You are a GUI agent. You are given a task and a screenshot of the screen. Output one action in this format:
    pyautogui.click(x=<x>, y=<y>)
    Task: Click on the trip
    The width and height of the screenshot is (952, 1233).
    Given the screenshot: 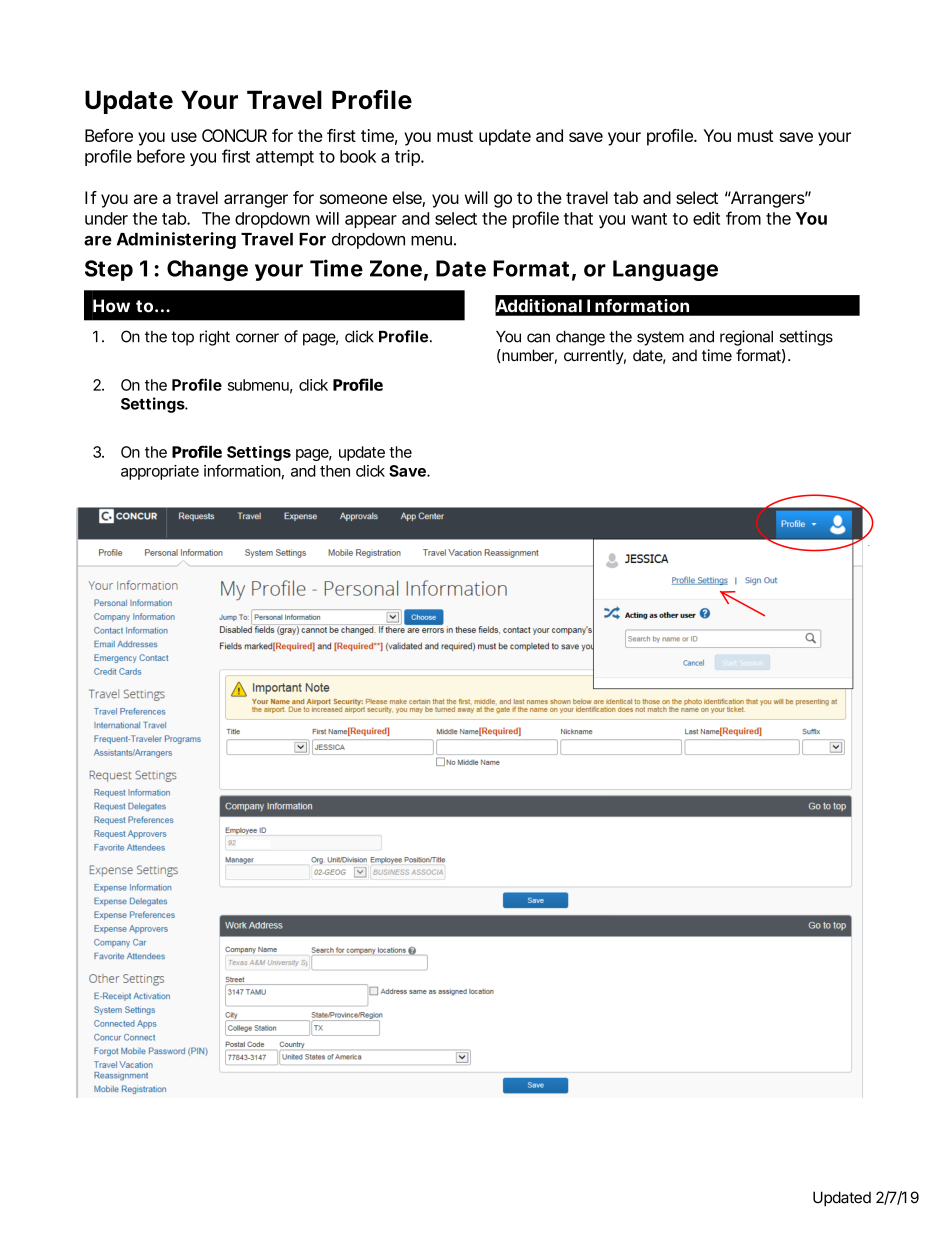 What is the action you would take?
    pyautogui.click(x=408, y=157)
